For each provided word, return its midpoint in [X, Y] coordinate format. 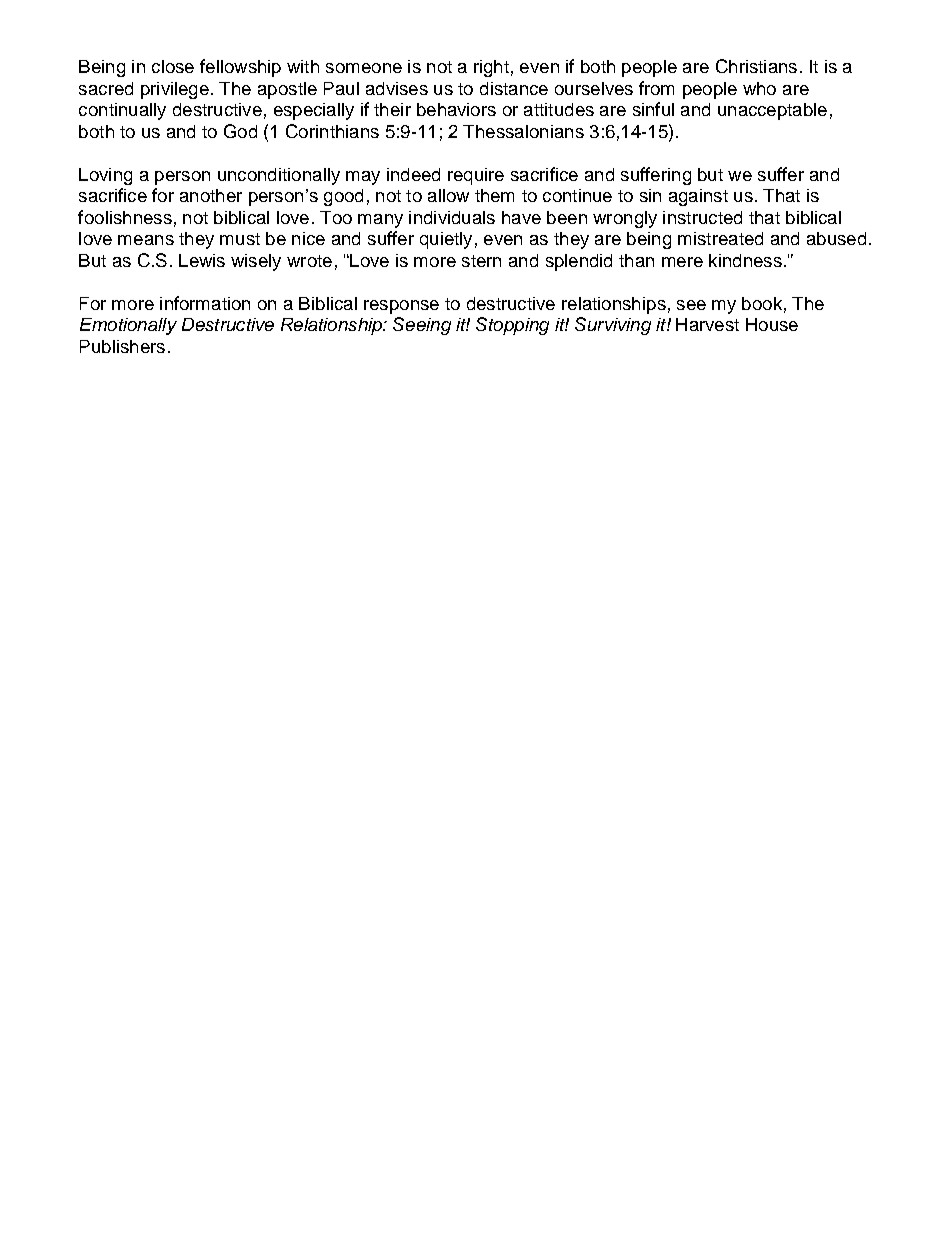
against [698, 197]
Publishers [122, 346]
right [491, 68]
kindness [745, 260]
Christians [756, 66]
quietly [446, 240]
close [173, 66]
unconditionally [279, 176]
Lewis [202, 260]
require [476, 176]
